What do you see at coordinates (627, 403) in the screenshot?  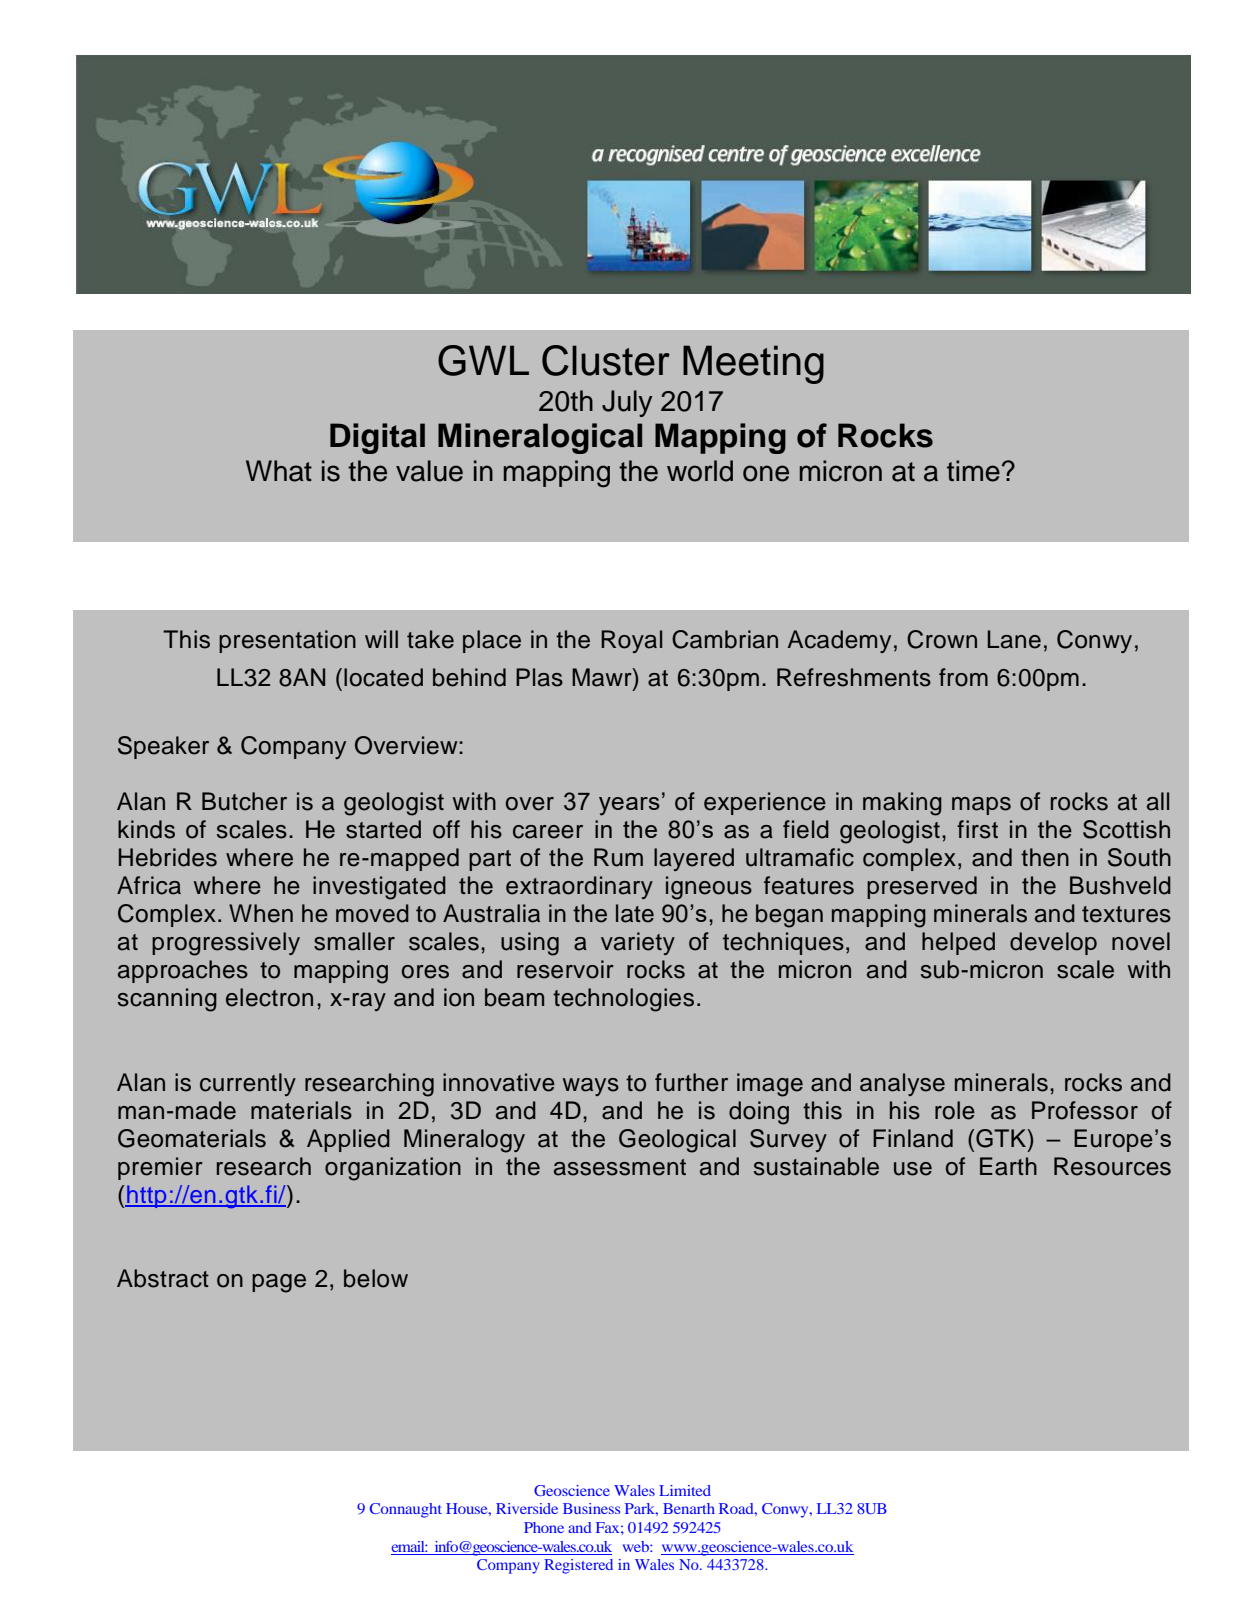 I see `July` at bounding box center [627, 403].
